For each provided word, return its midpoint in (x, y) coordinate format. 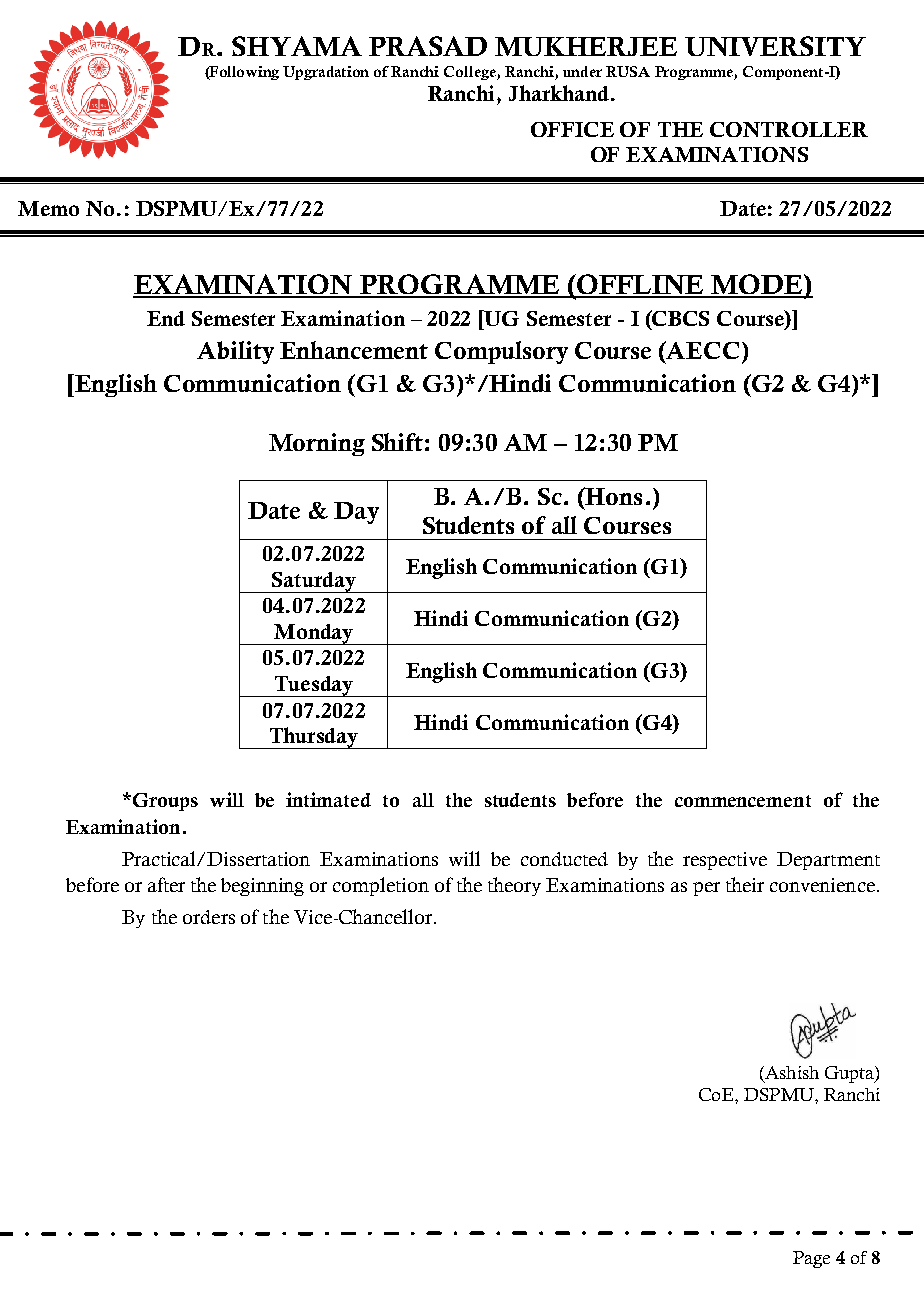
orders (209, 917)
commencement (743, 801)
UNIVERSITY (775, 46)
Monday (314, 634)
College (471, 73)
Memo (48, 208)
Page (811, 1259)
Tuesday (313, 686)
